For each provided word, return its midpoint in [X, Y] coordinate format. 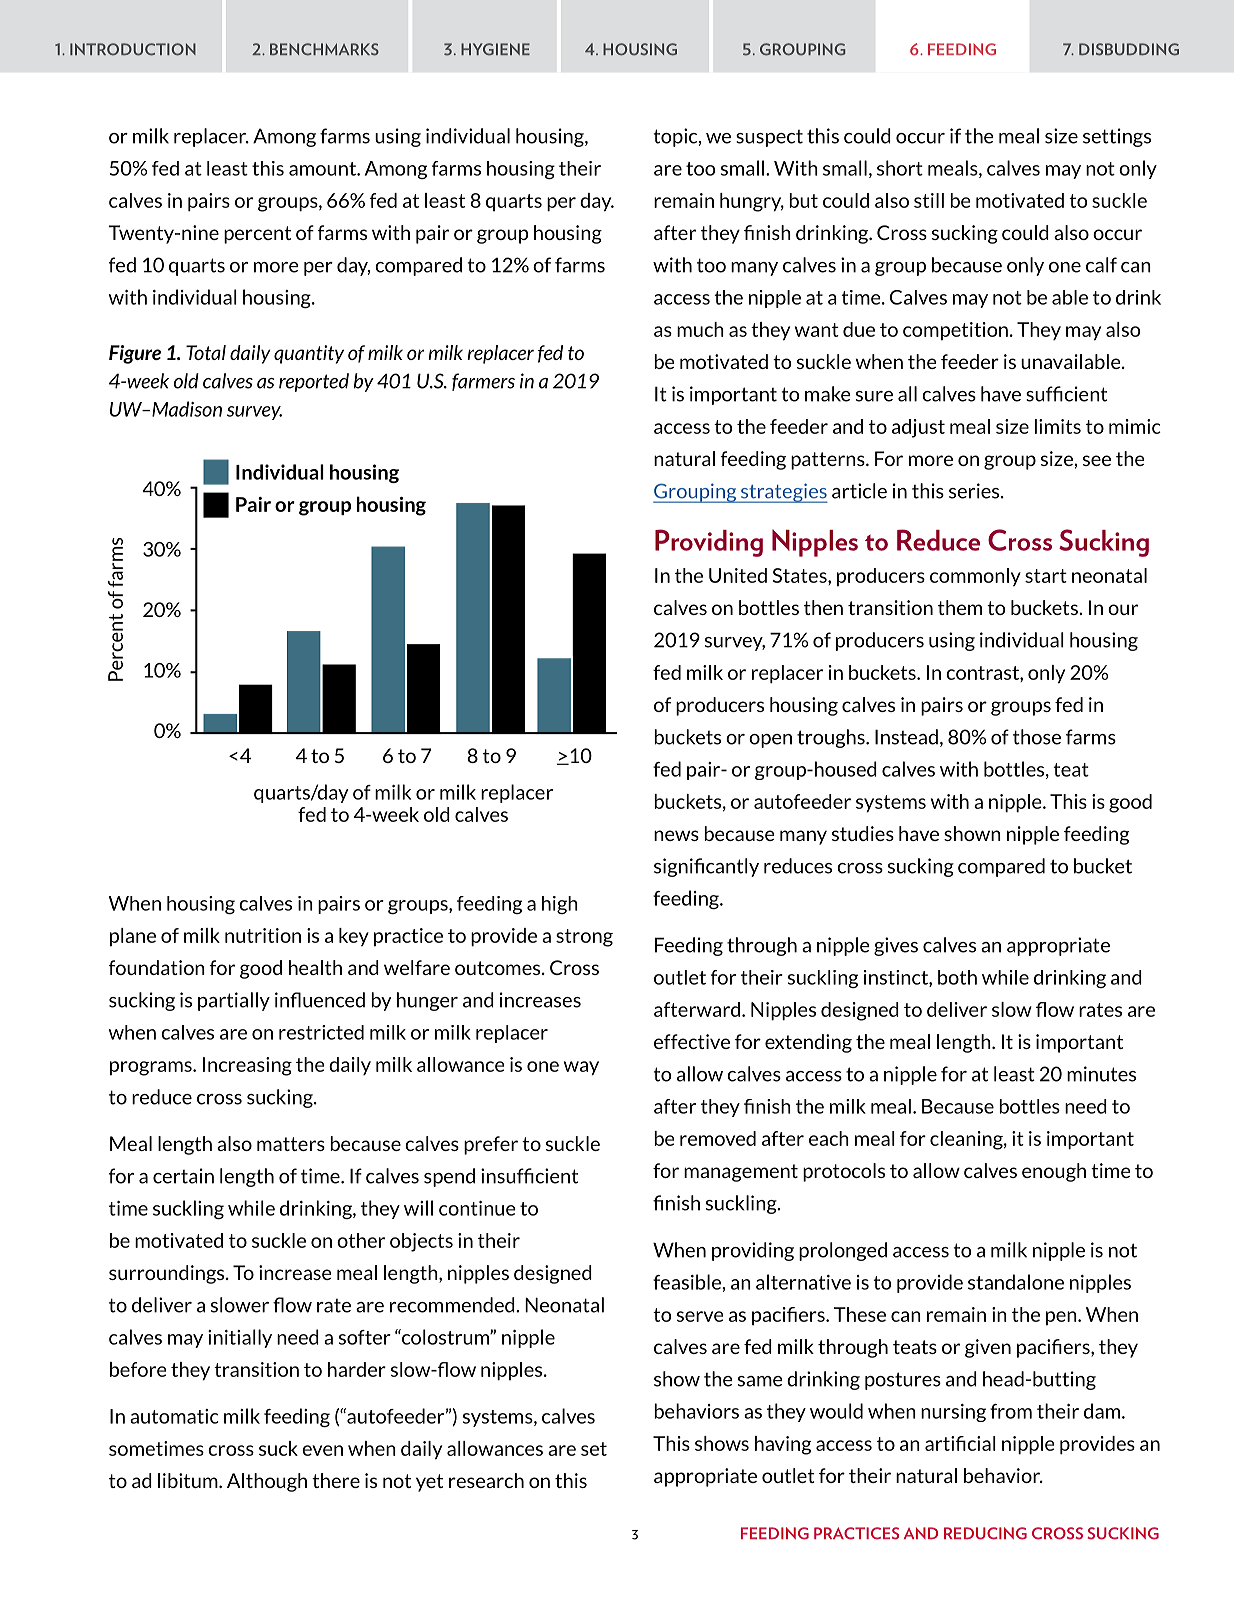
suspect [769, 138]
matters [291, 1144]
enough [1054, 1172]
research [486, 1480]
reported [314, 382]
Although [267, 1482]
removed [718, 1138]
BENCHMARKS [324, 49]
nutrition [263, 935]
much [700, 329]
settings [1117, 137]
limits [1058, 426]
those [1037, 737]
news [676, 835]
